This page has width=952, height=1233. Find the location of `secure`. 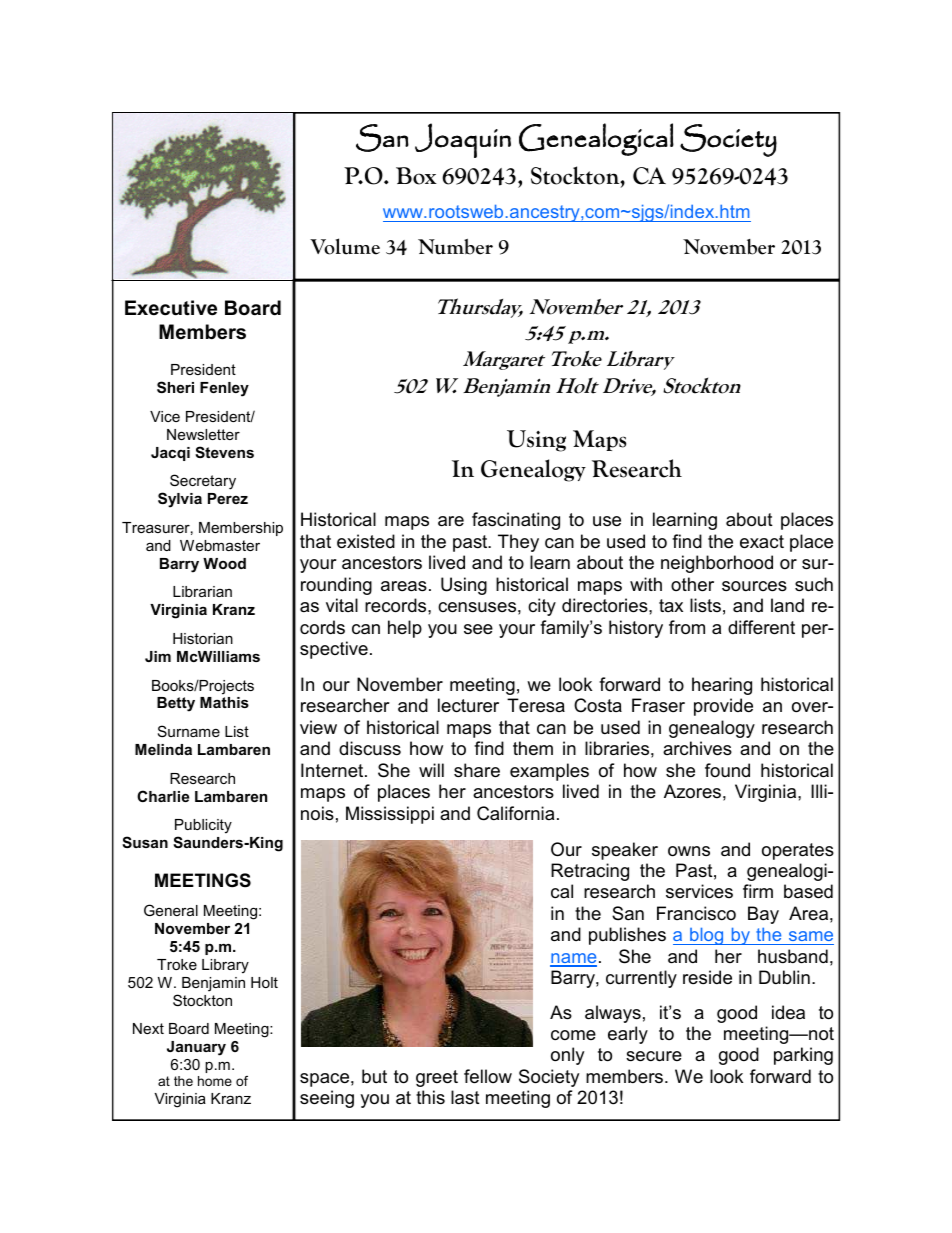

secure is located at coordinates (654, 1056).
